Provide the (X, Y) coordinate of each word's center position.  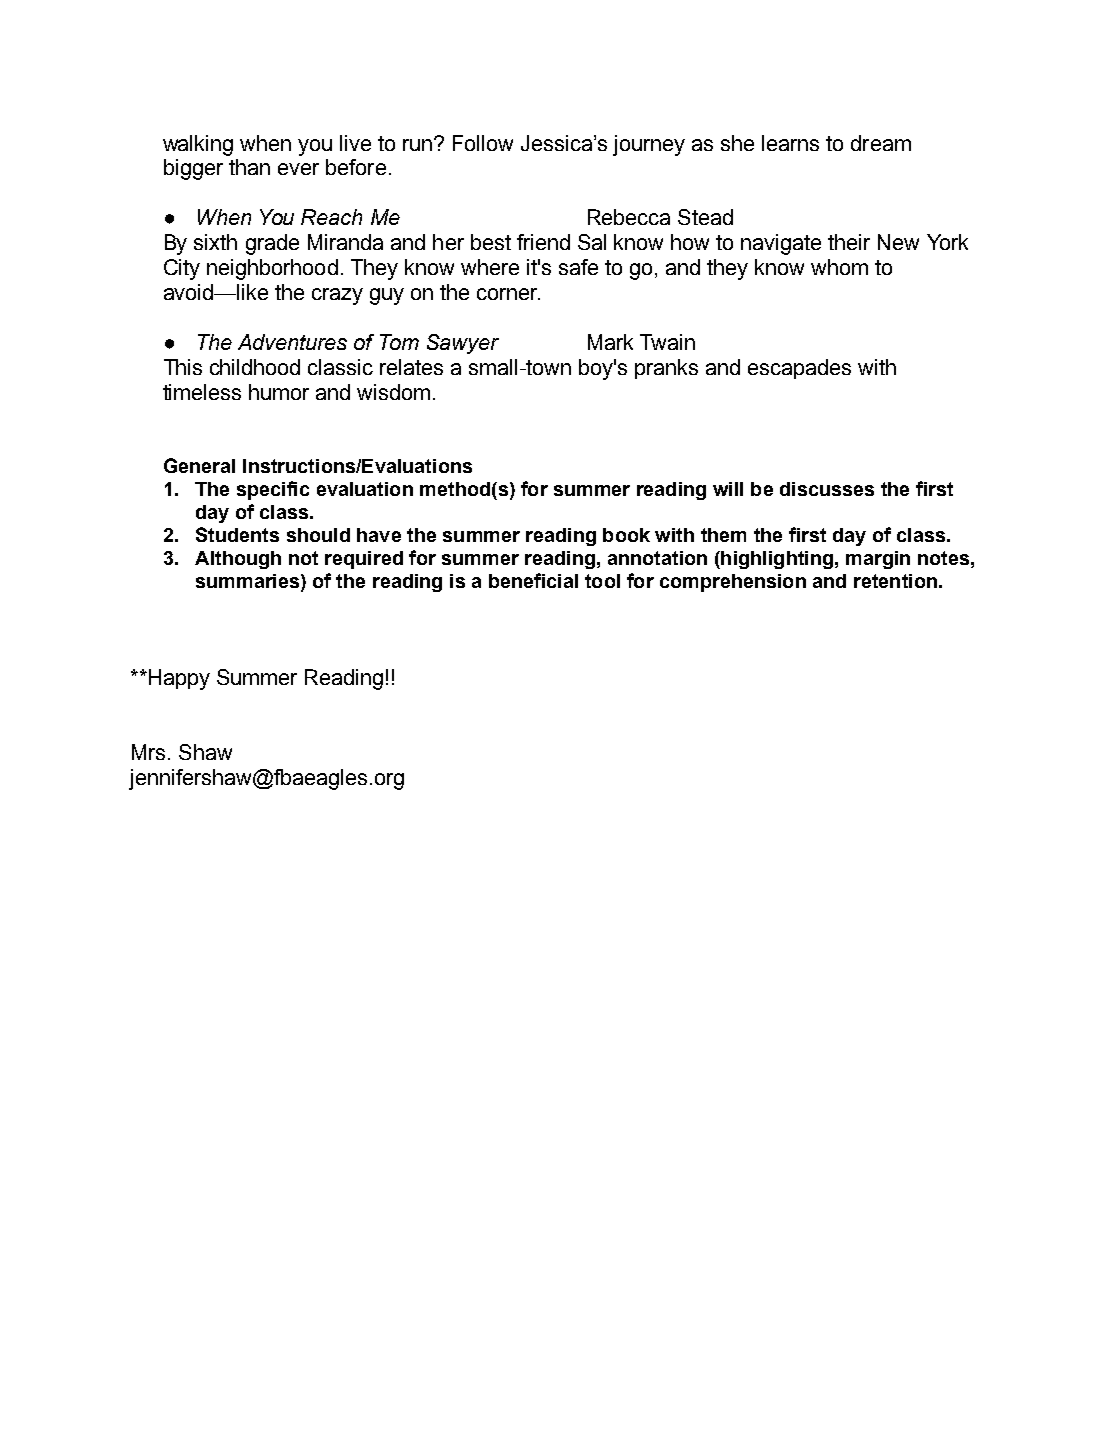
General (199, 465)
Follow (483, 143)
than (249, 167)
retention (895, 581)
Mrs (148, 752)
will (728, 489)
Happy (178, 679)
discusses (827, 489)
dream (881, 143)
